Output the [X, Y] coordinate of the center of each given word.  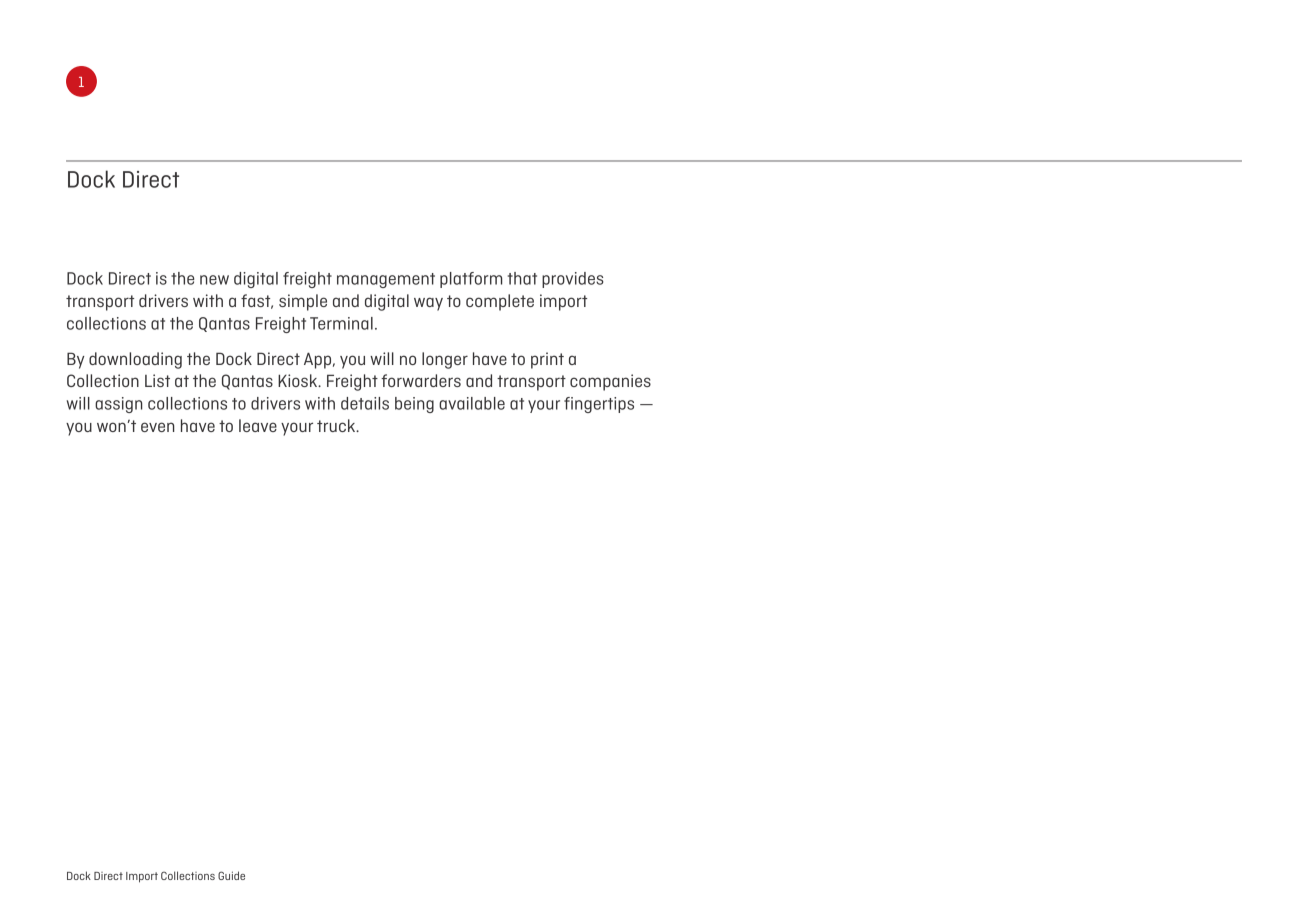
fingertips [599, 405]
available [472, 403]
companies [610, 382]
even [158, 427]
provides [573, 280]
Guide [231, 875]
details [365, 403]
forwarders [421, 380]
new [214, 280]
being [414, 405]
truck [337, 425]
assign [119, 405]
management [386, 280]
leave [258, 425]
